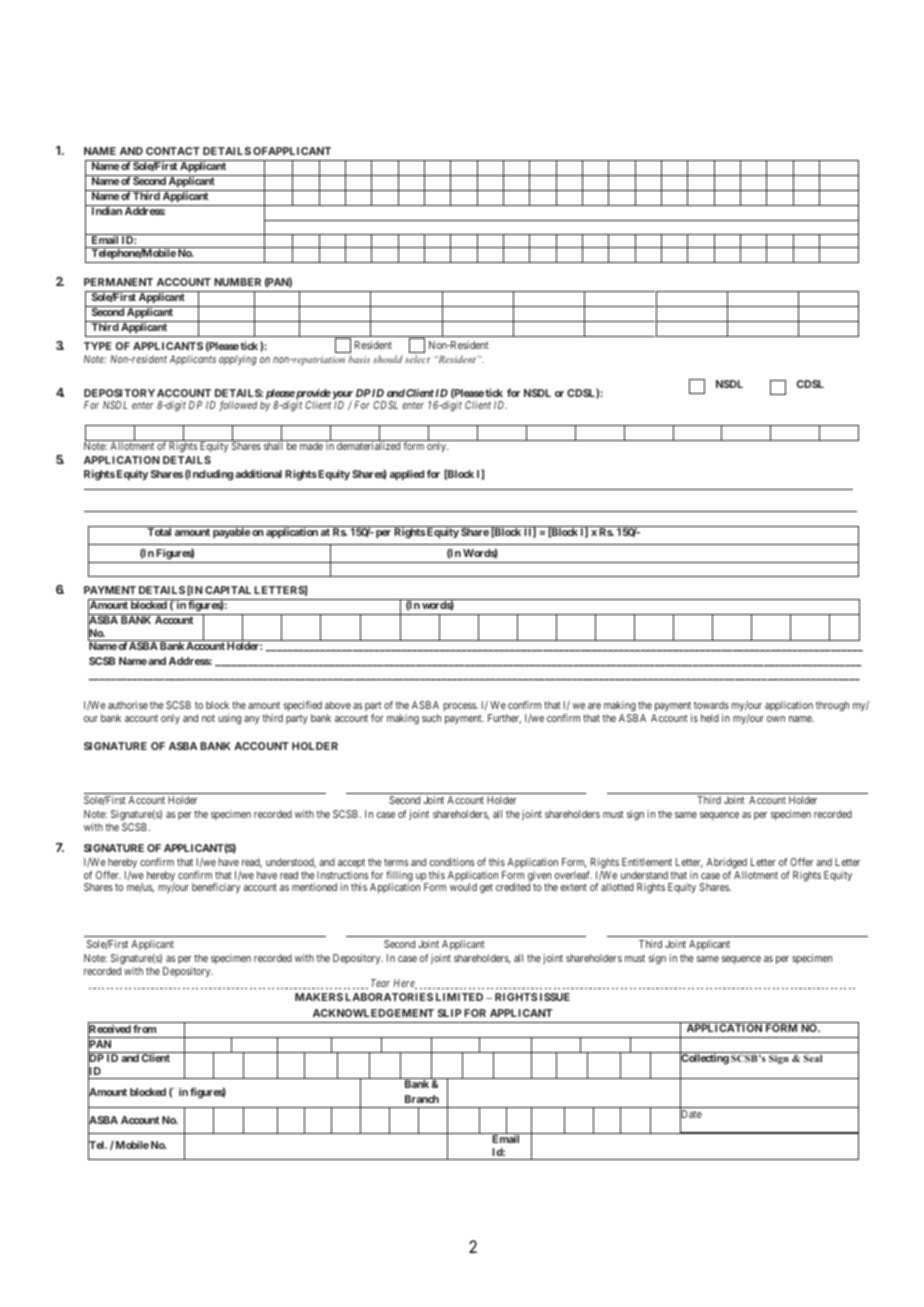 This image has height=1307, width=924. What do you see at coordinates (422, 1099) in the image?
I see `Branch` at bounding box center [422, 1099].
